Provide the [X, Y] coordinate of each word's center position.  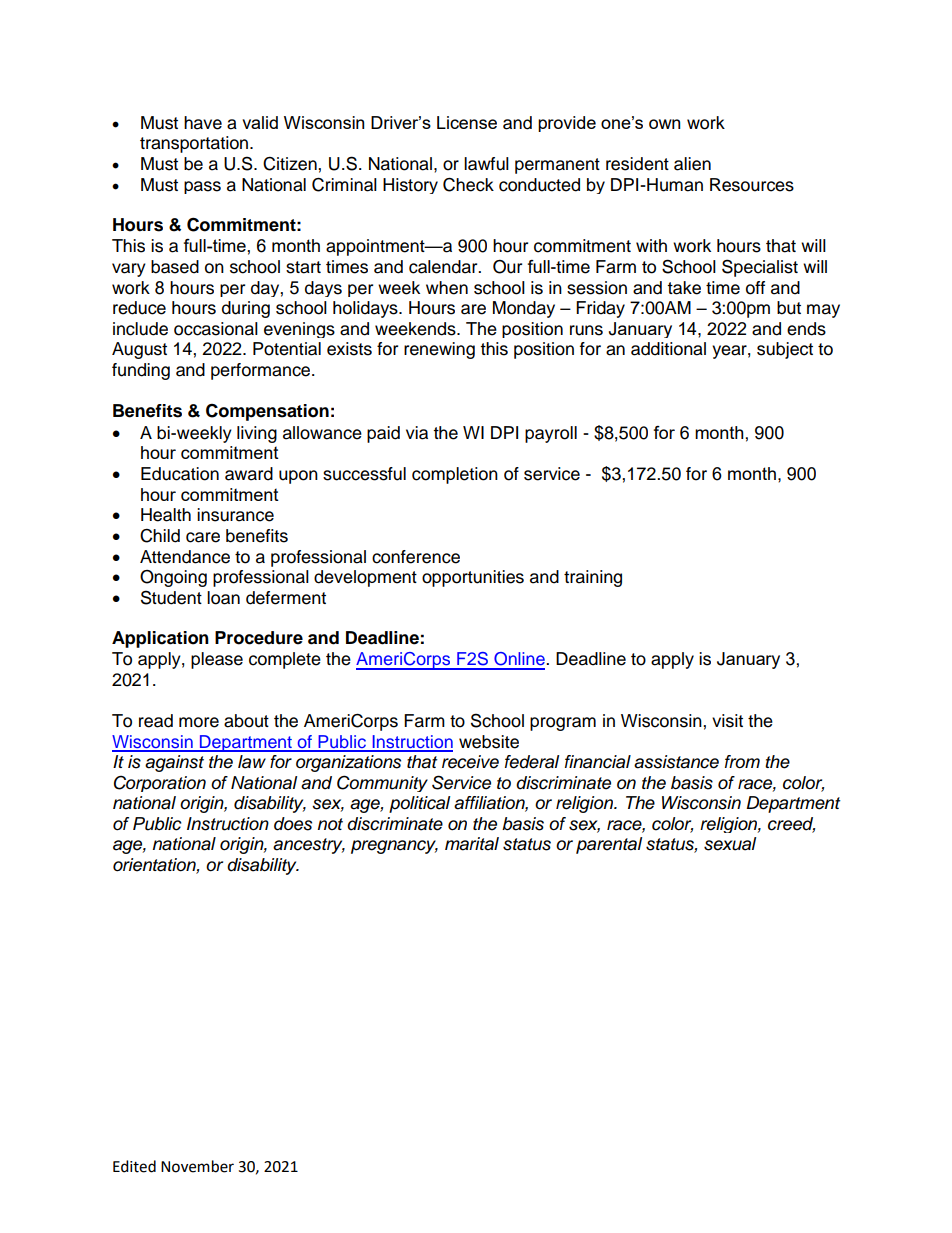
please [217, 660]
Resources [752, 185]
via [417, 433]
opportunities [473, 578]
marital [472, 844]
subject [785, 350]
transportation [195, 144]
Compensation [267, 412]
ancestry [309, 846]
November [197, 1166]
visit [727, 721]
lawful [486, 164]
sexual [730, 844]
